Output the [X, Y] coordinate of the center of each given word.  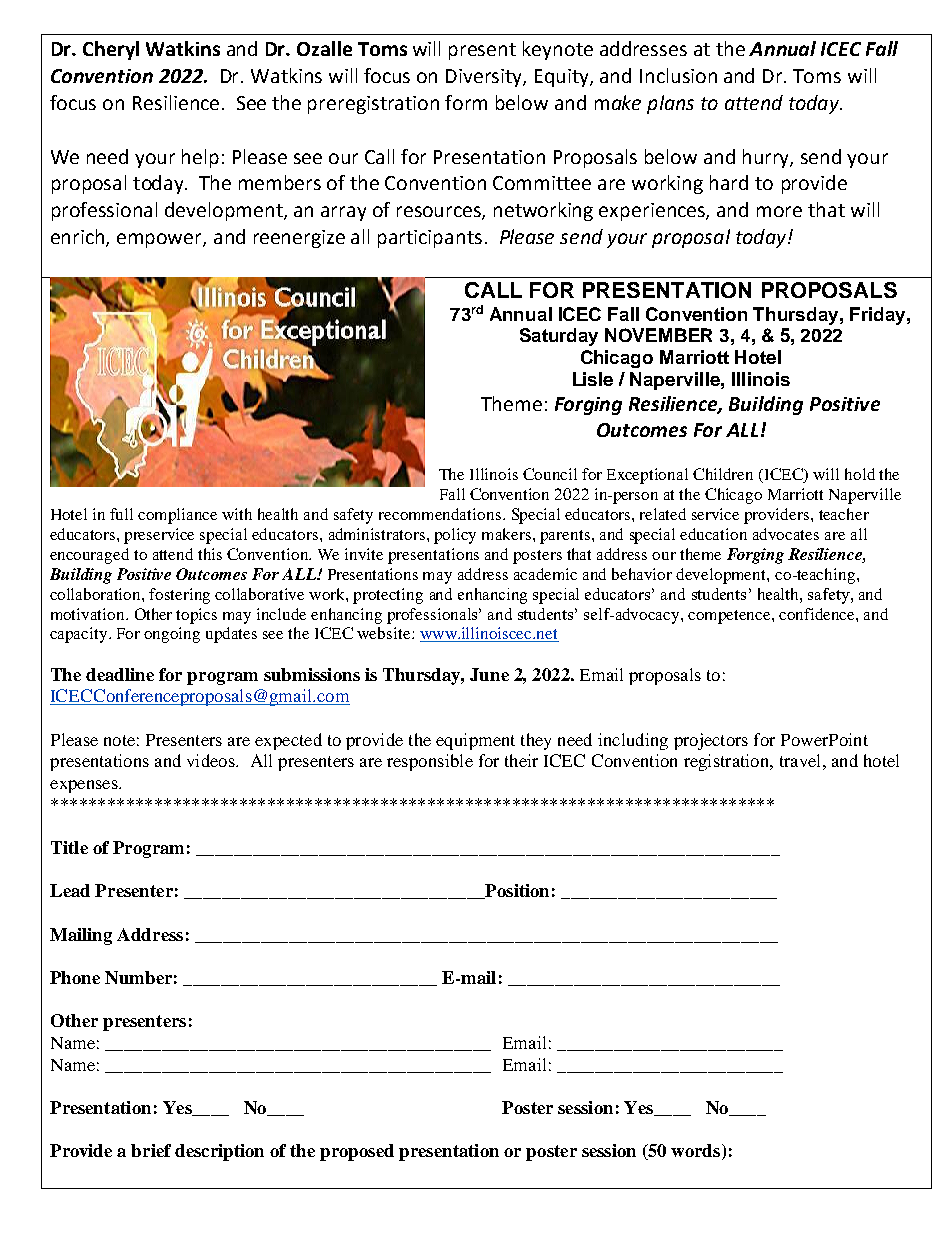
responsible [430, 762]
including [633, 741]
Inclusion [678, 75]
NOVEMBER [658, 335]
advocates [786, 534]
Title [69, 847]
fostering [179, 596]
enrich [79, 238]
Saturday [559, 337]
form [466, 102]
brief [151, 1150]
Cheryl [111, 50]
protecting [388, 596]
